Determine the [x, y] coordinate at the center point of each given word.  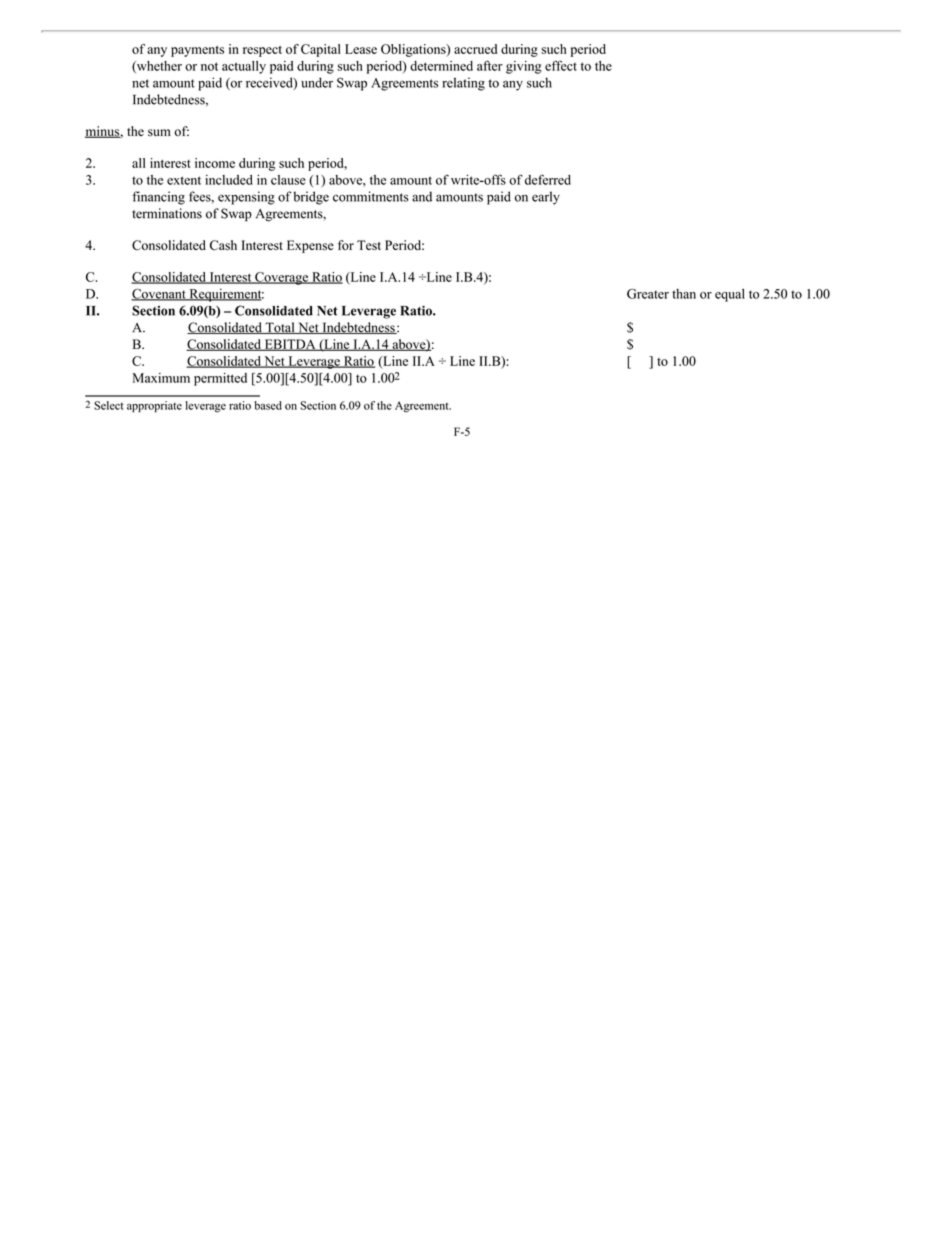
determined [441, 66]
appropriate [154, 406]
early [546, 198]
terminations [167, 213]
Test [369, 245]
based [268, 405]
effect [561, 65]
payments [197, 51]
